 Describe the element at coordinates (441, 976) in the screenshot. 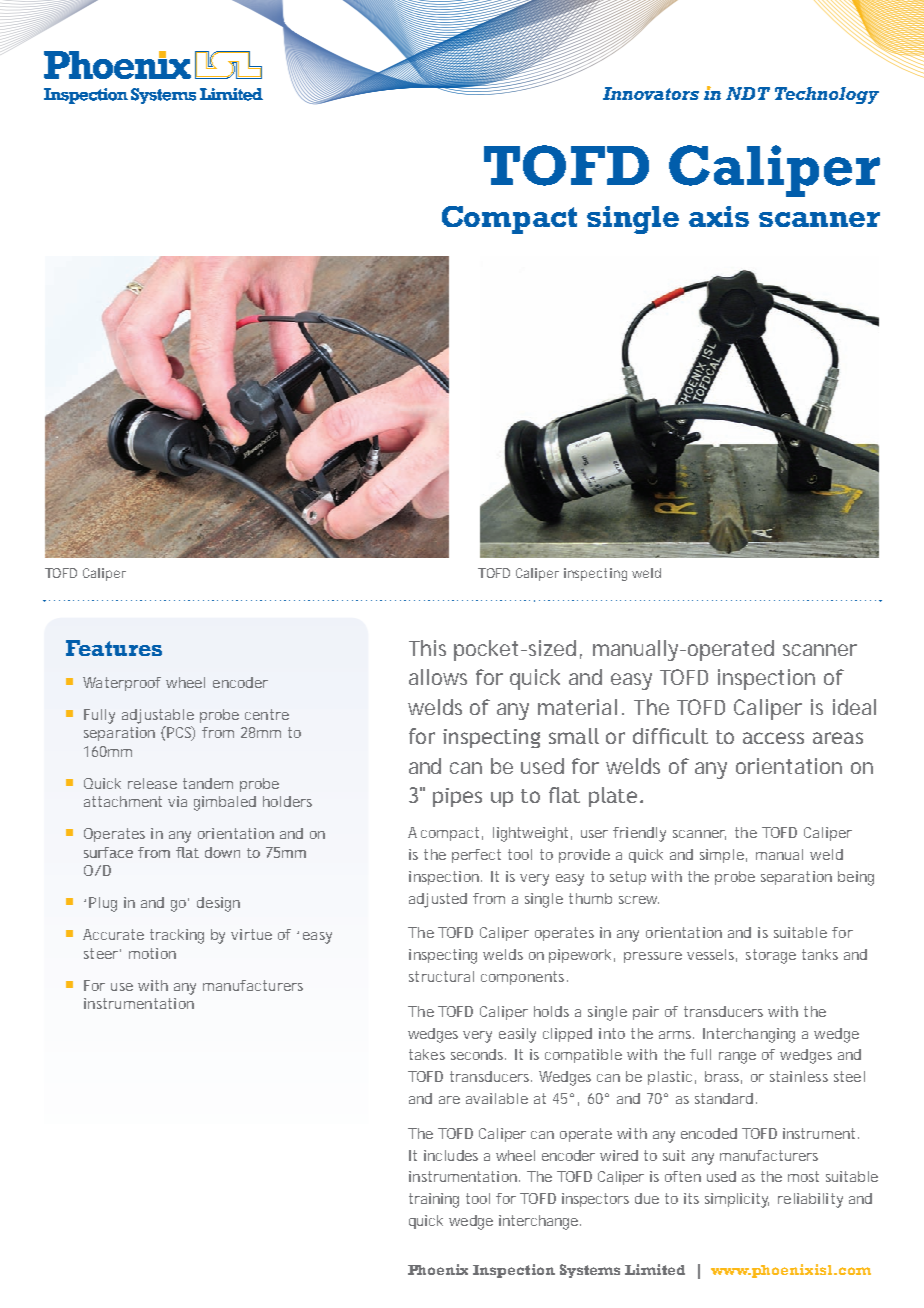

I see `structural` at that location.
